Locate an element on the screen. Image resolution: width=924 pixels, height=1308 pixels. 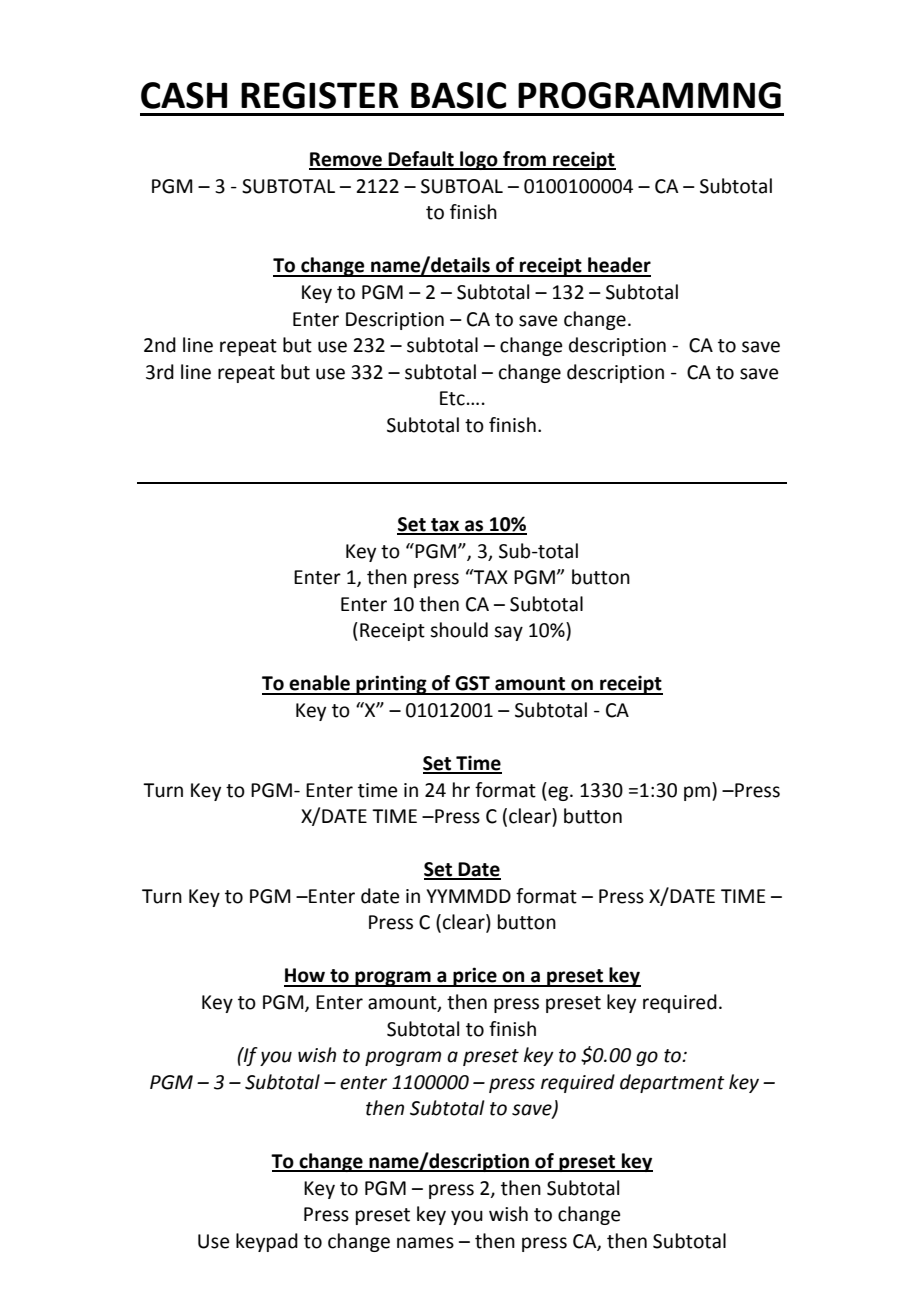
department is located at coordinates (672, 1083).
